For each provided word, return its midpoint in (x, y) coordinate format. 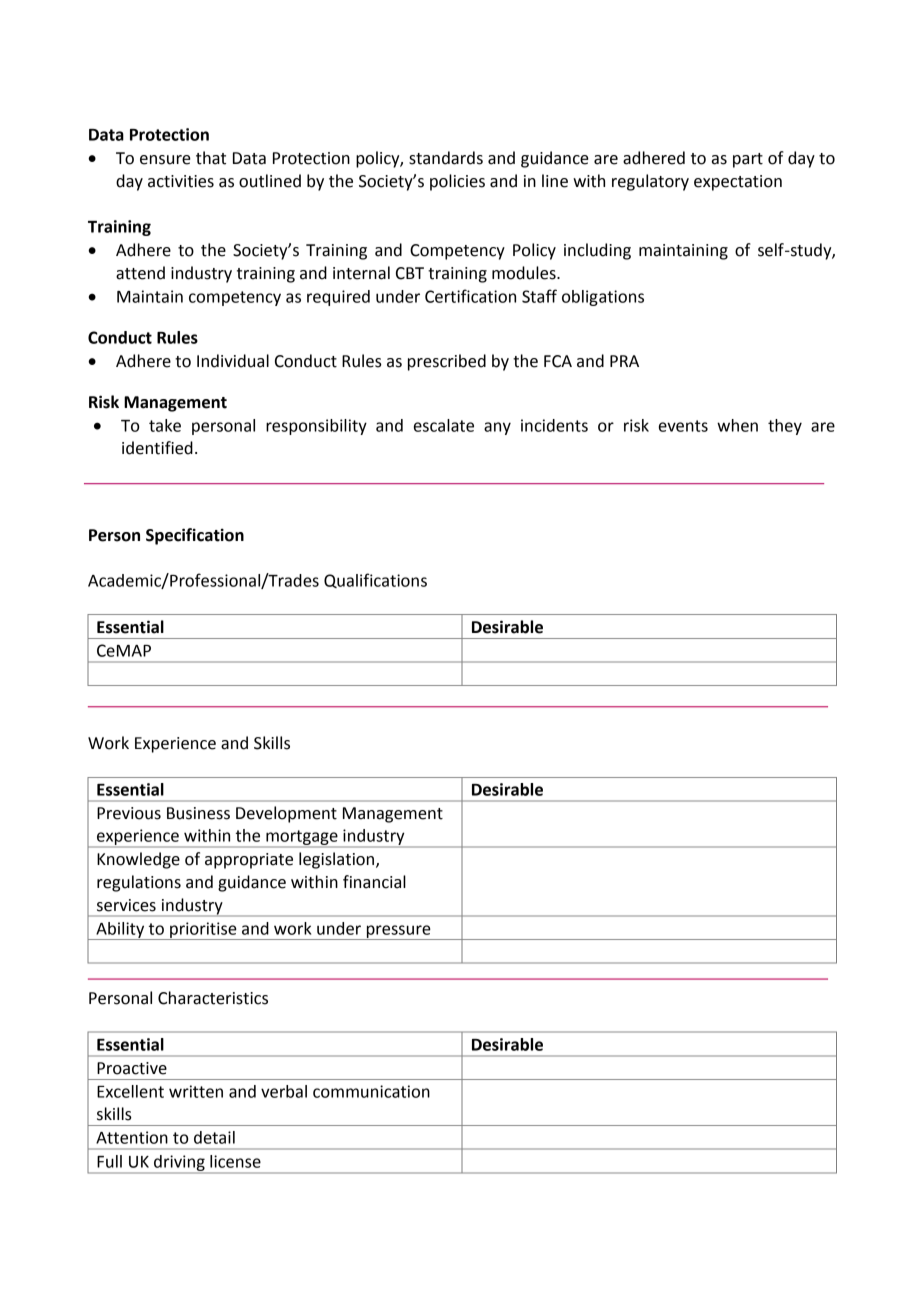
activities (181, 181)
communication (371, 1091)
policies (457, 182)
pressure (398, 932)
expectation (738, 183)
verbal (284, 1091)
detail (214, 1137)
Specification (195, 536)
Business (198, 813)
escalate (444, 425)
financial (374, 882)
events (683, 426)
